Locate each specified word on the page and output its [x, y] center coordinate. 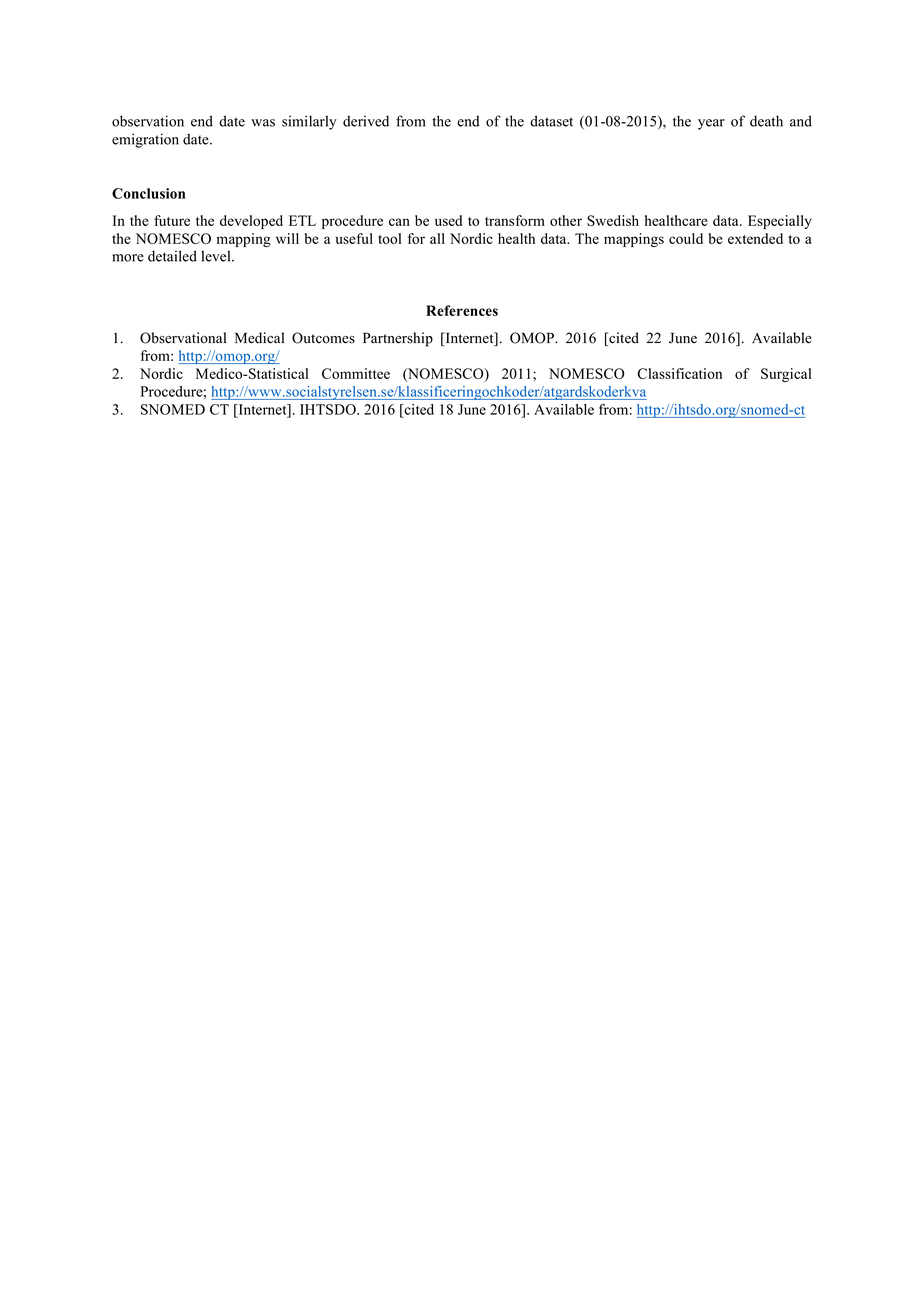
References [462, 310]
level [217, 256]
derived [366, 121]
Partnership [398, 339]
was [263, 123]
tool [390, 238]
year [711, 124]
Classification [679, 373]
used [448, 220]
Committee [356, 373]
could [686, 238]
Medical [259, 338]
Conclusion [148, 193]
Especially [780, 222]
